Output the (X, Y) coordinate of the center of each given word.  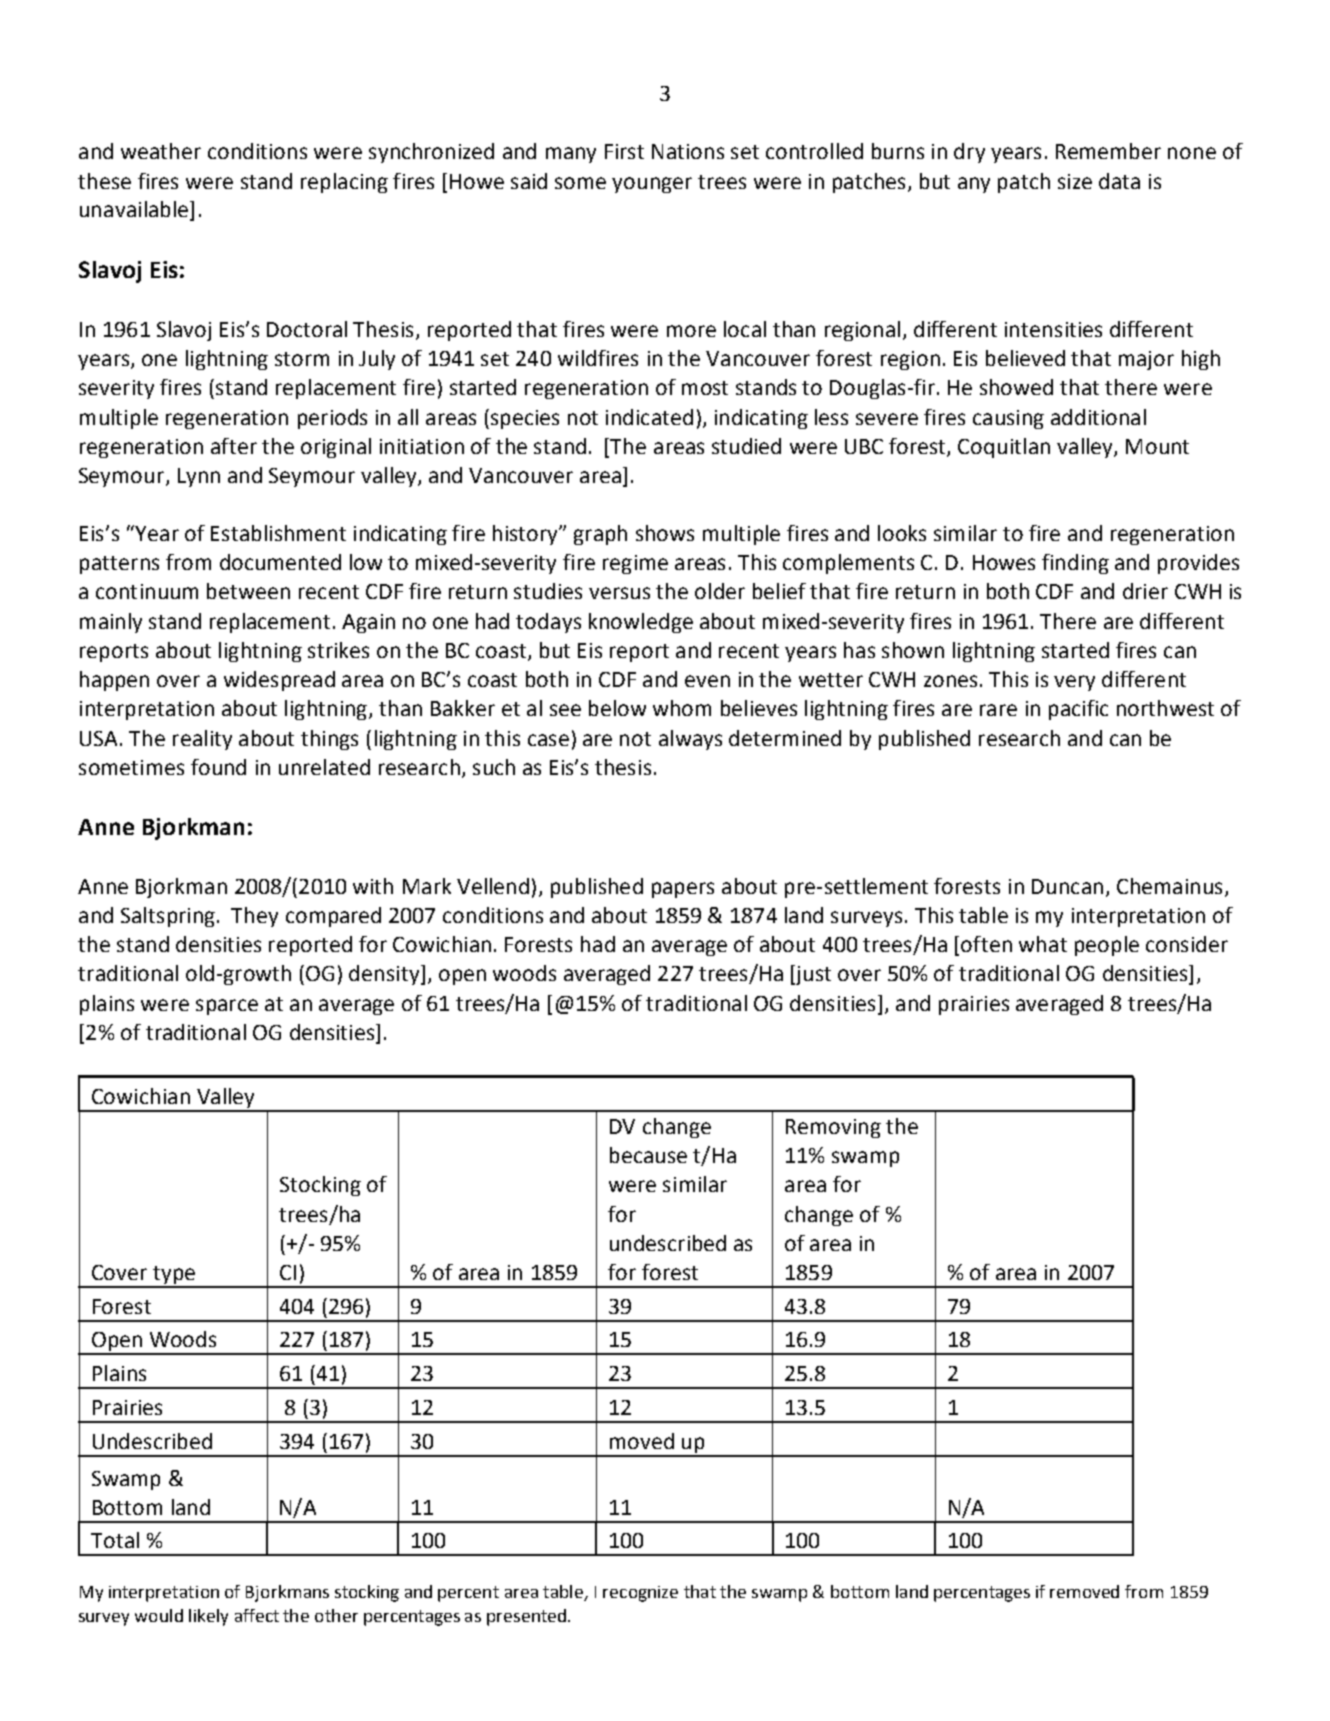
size (1075, 181)
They (254, 917)
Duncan (1067, 886)
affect (257, 1615)
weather (161, 151)
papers (683, 890)
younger (652, 185)
